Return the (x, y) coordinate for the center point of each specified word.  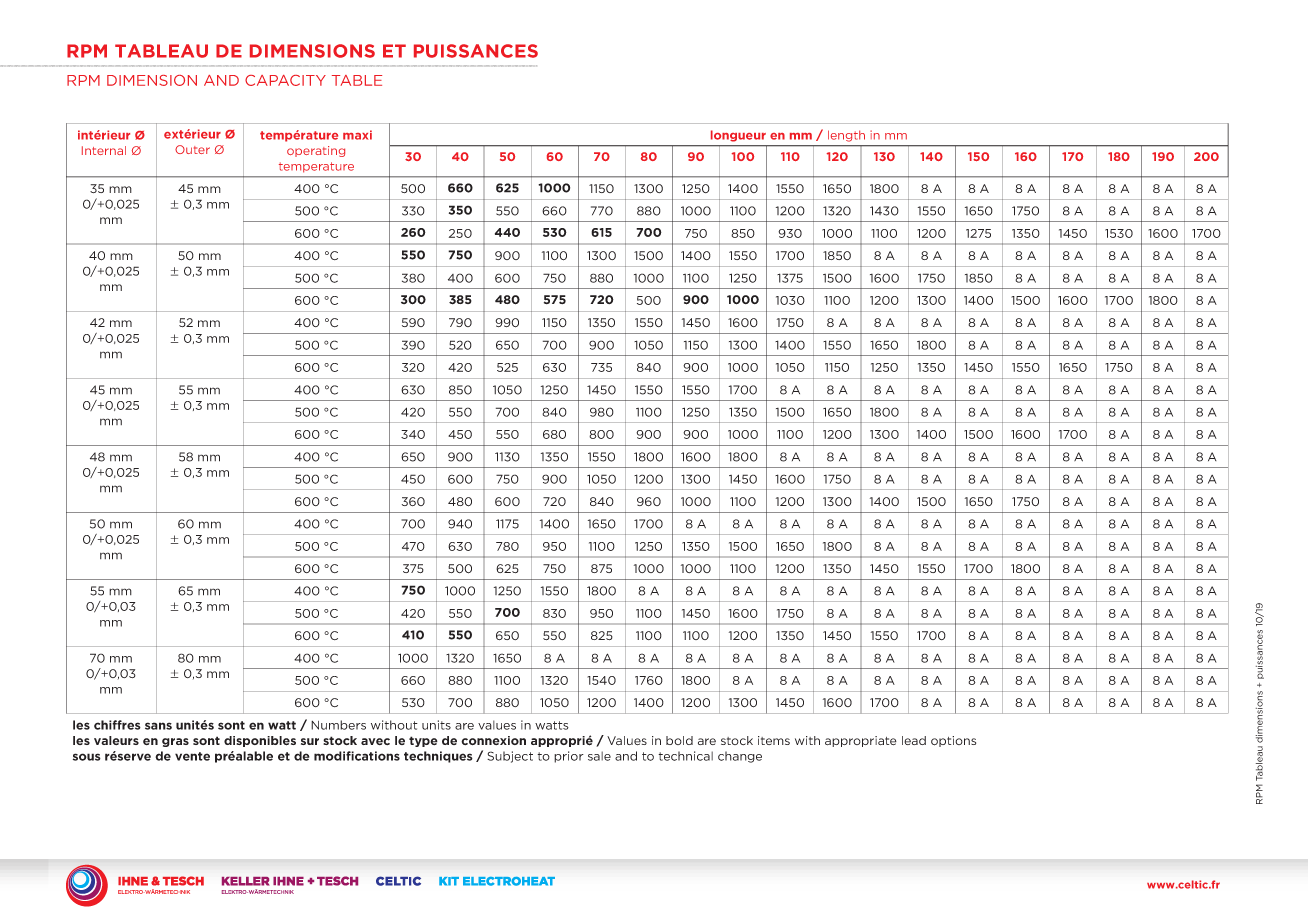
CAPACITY (285, 80)
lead (914, 740)
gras (175, 742)
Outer (192, 149)
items (774, 740)
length (846, 136)
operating (316, 151)
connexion (493, 740)
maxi (357, 135)
